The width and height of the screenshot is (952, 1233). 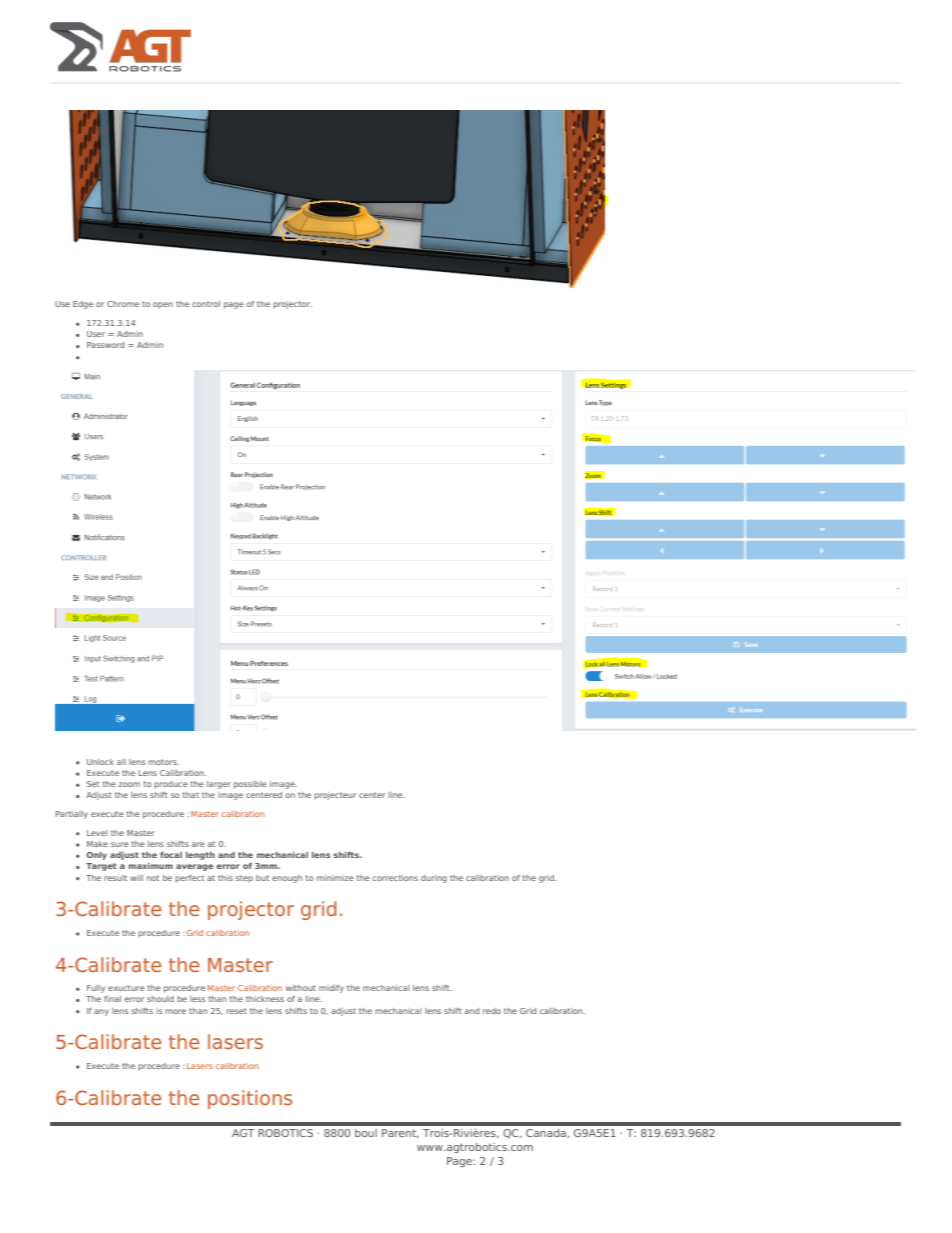 What do you see at coordinates (101, 1012) in the screenshot?
I see `any` at bounding box center [101, 1012].
